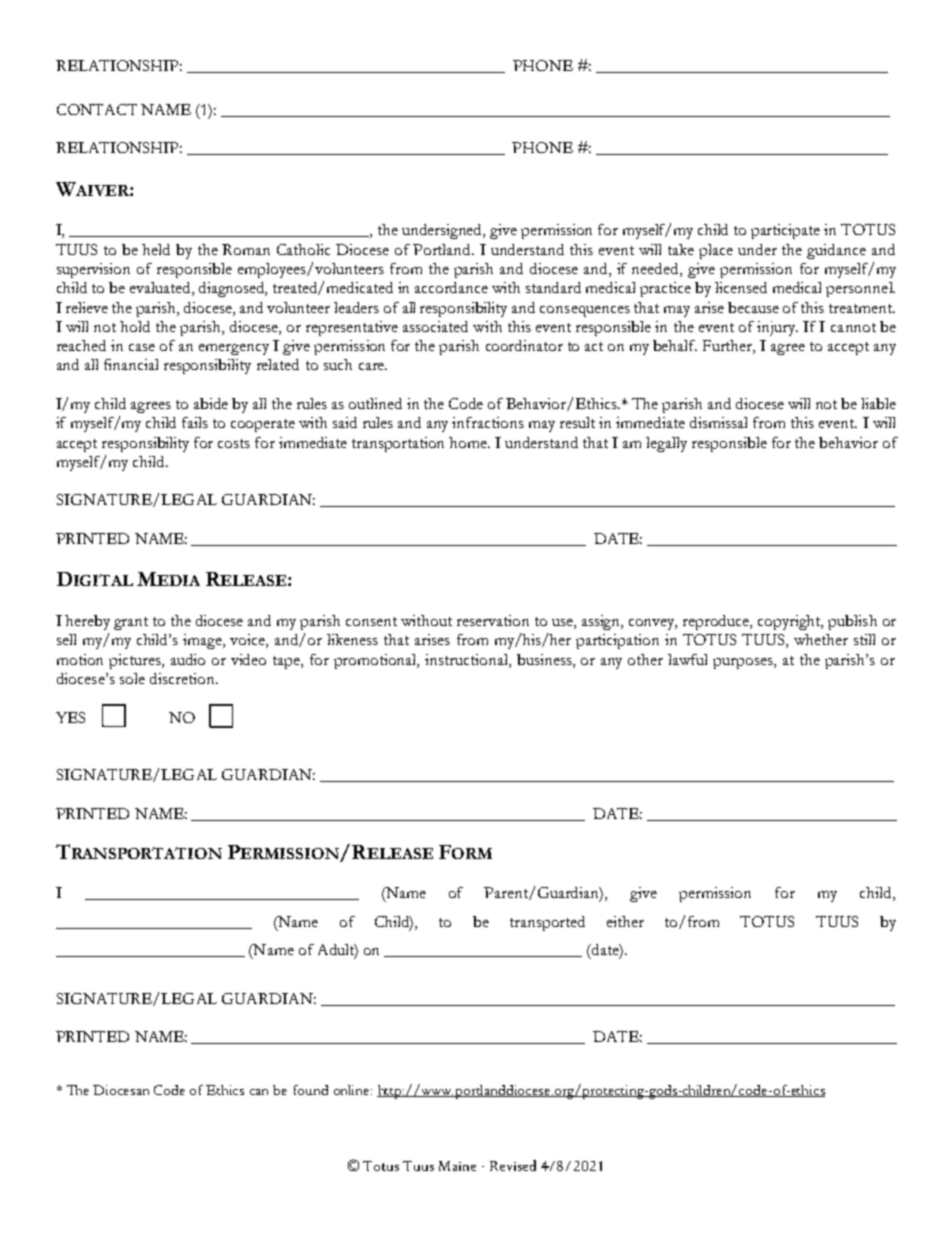 The height and width of the page is (1233, 952). I want to click on fails, so click(195, 422).
